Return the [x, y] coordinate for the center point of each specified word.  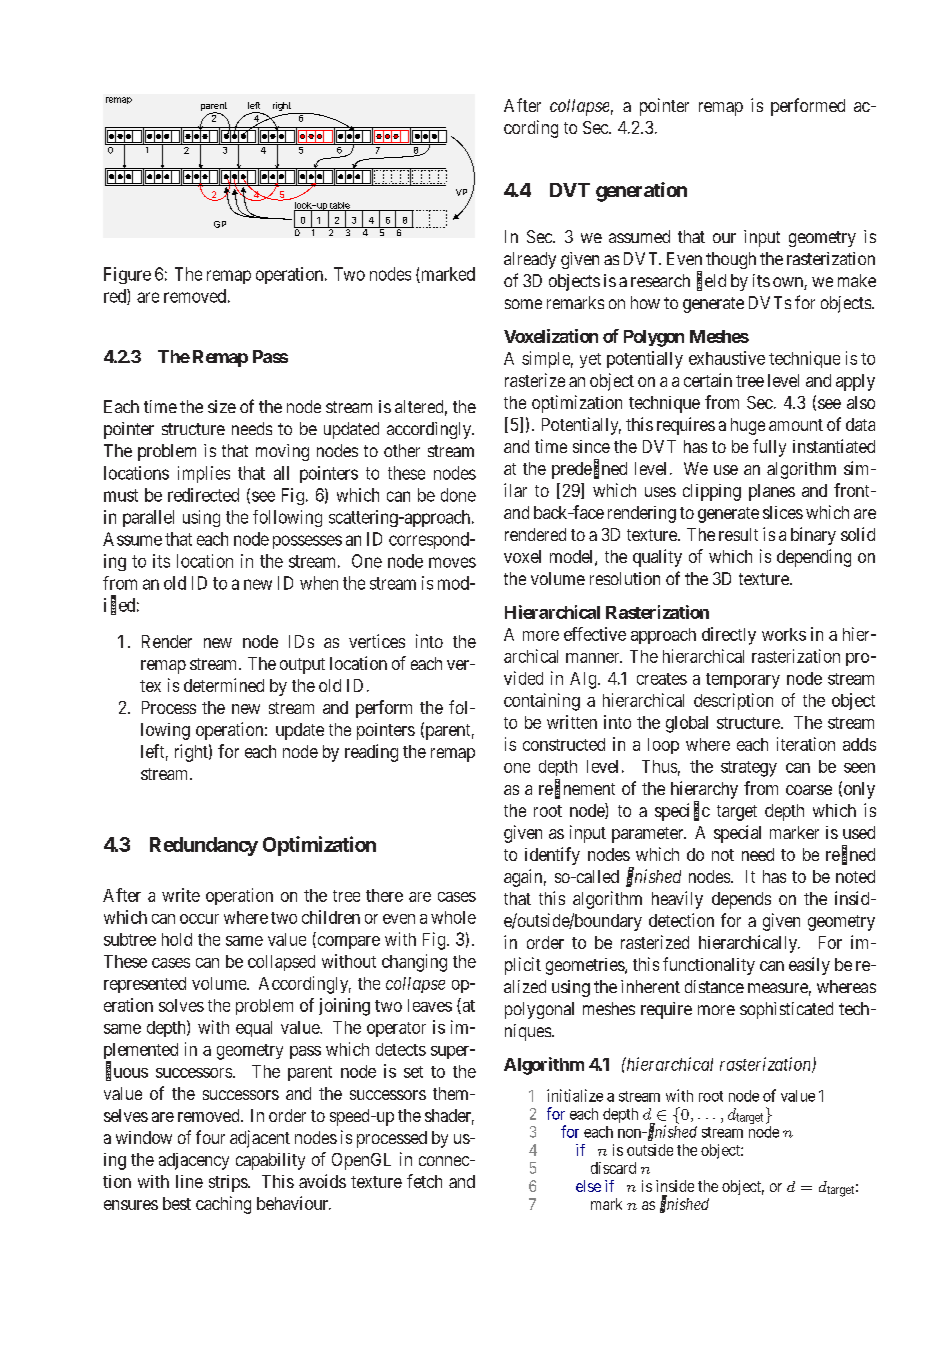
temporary [743, 681]
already [530, 260]
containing [542, 702]
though [731, 260]
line [189, 1181]
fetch [424, 1181]
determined [224, 685]
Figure [127, 275]
